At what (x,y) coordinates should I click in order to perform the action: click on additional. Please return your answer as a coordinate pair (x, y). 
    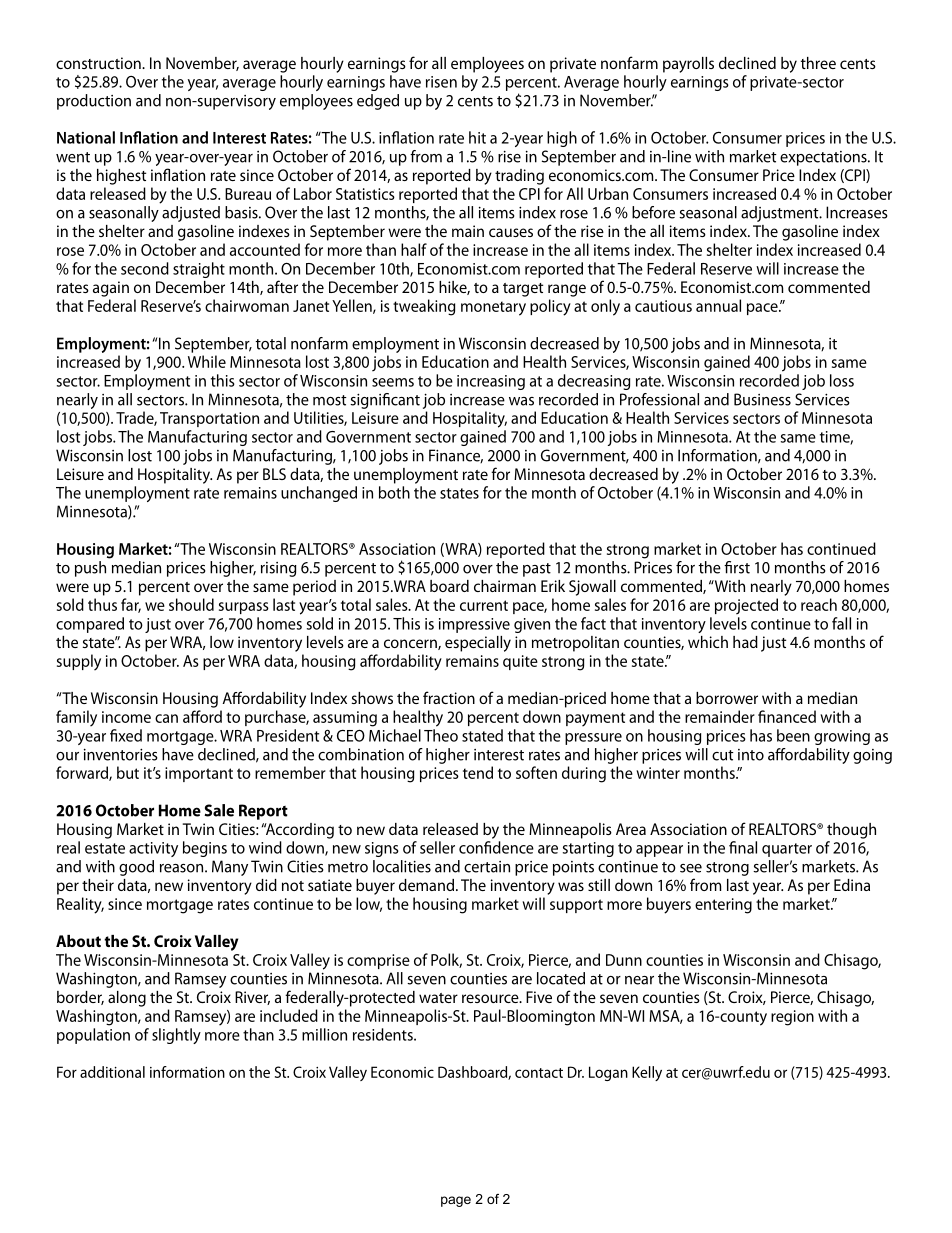
    Looking at the image, I should click on (112, 1072).
